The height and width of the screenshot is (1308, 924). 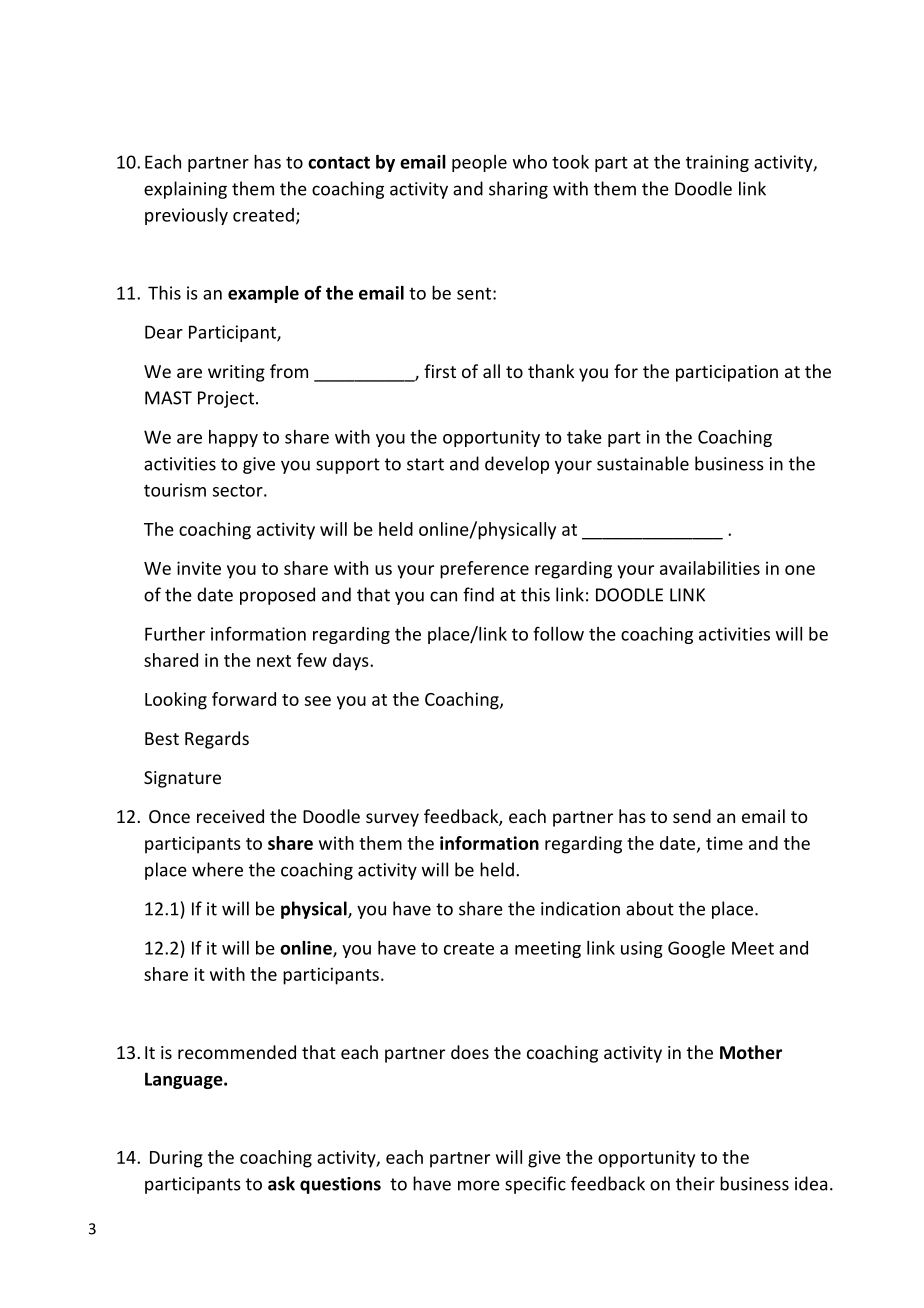 I want to click on explaining, so click(x=185, y=190).
